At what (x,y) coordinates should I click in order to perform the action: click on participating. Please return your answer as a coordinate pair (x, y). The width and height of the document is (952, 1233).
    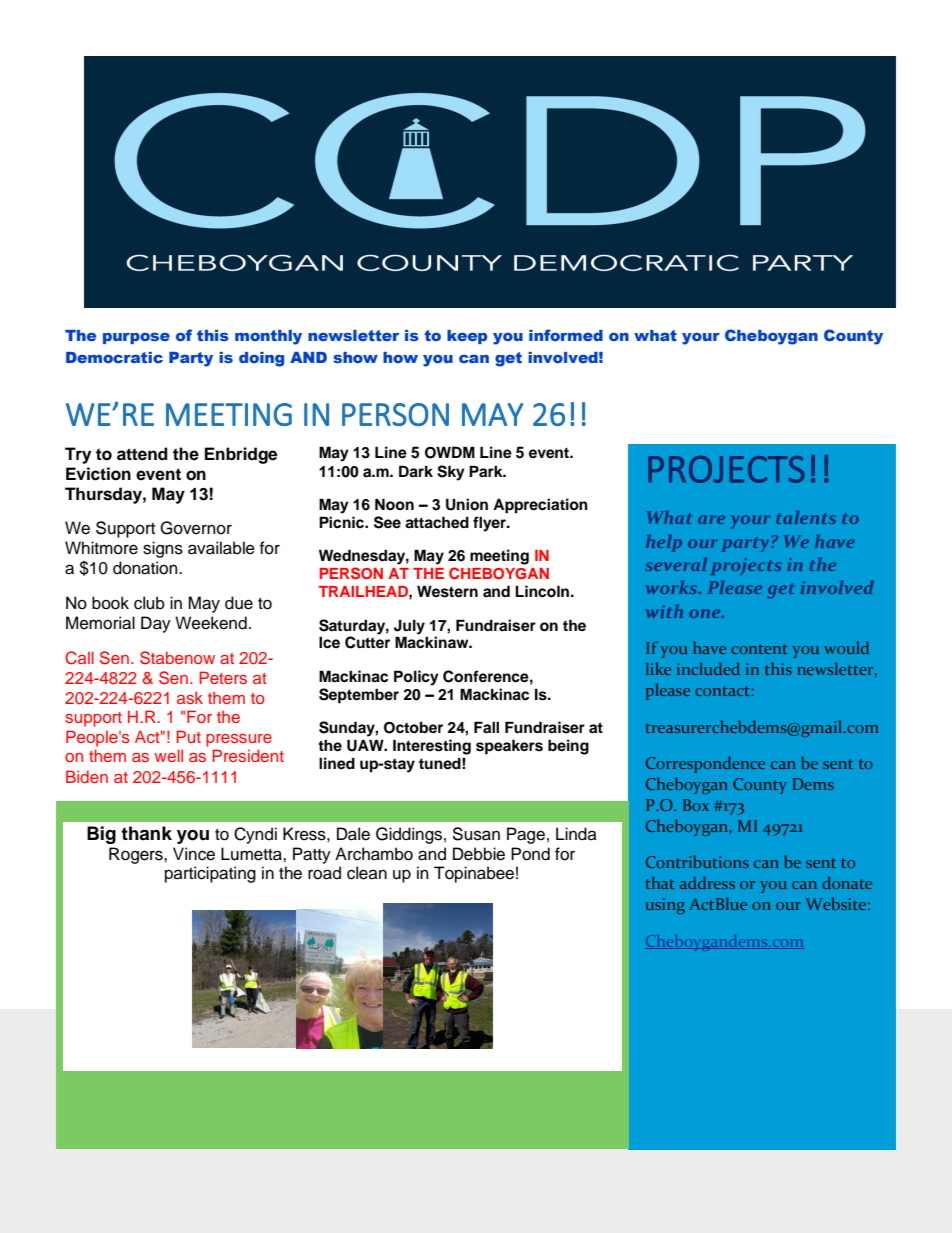
    Looking at the image, I should click on (210, 874).
